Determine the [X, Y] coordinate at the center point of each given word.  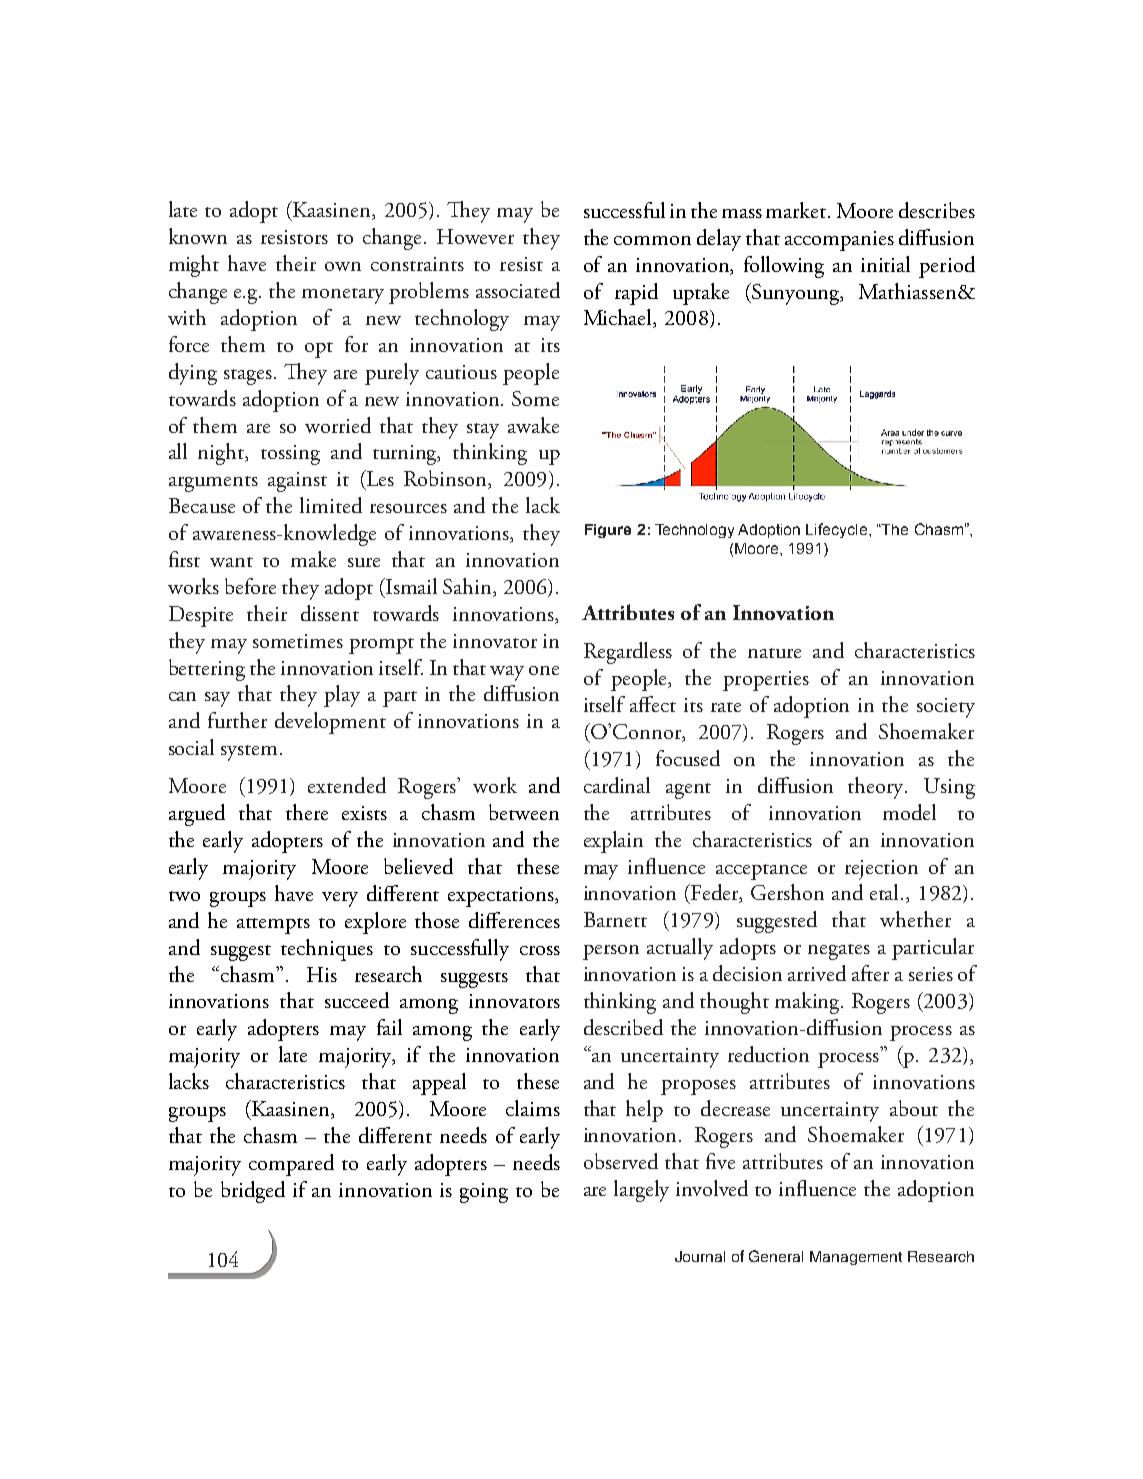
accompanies [839, 241]
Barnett [615, 919]
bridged [253, 1192]
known [198, 236]
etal [886, 892]
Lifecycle [838, 530]
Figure [608, 531]
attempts [273, 926]
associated [518, 290]
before [250, 586]
